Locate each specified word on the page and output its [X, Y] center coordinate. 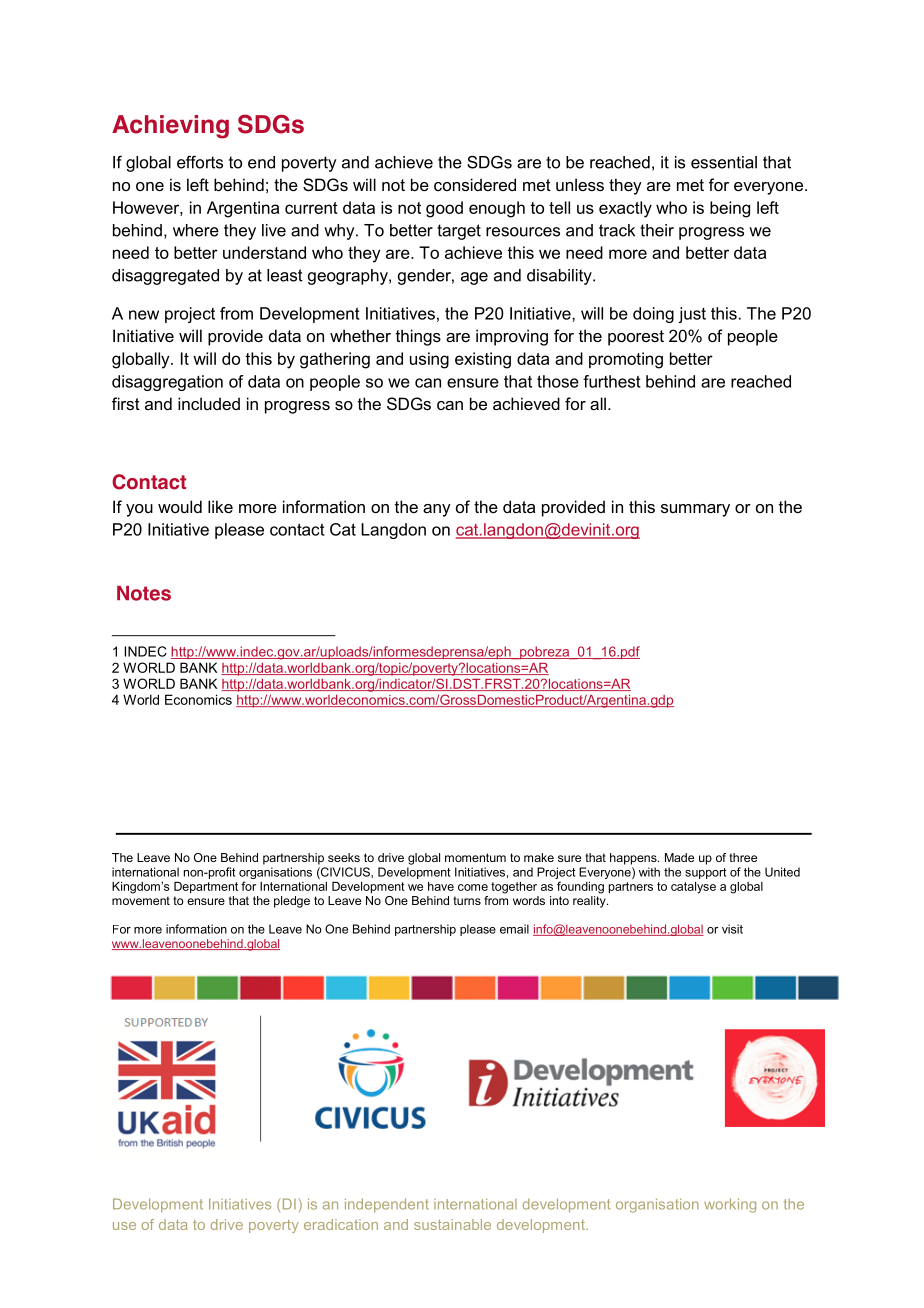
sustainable [452, 1224]
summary [695, 510]
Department [206, 888]
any [437, 510]
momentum [475, 857]
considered [475, 184]
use [124, 1226]
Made [679, 857]
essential [724, 162]
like [220, 506]
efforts [200, 162]
